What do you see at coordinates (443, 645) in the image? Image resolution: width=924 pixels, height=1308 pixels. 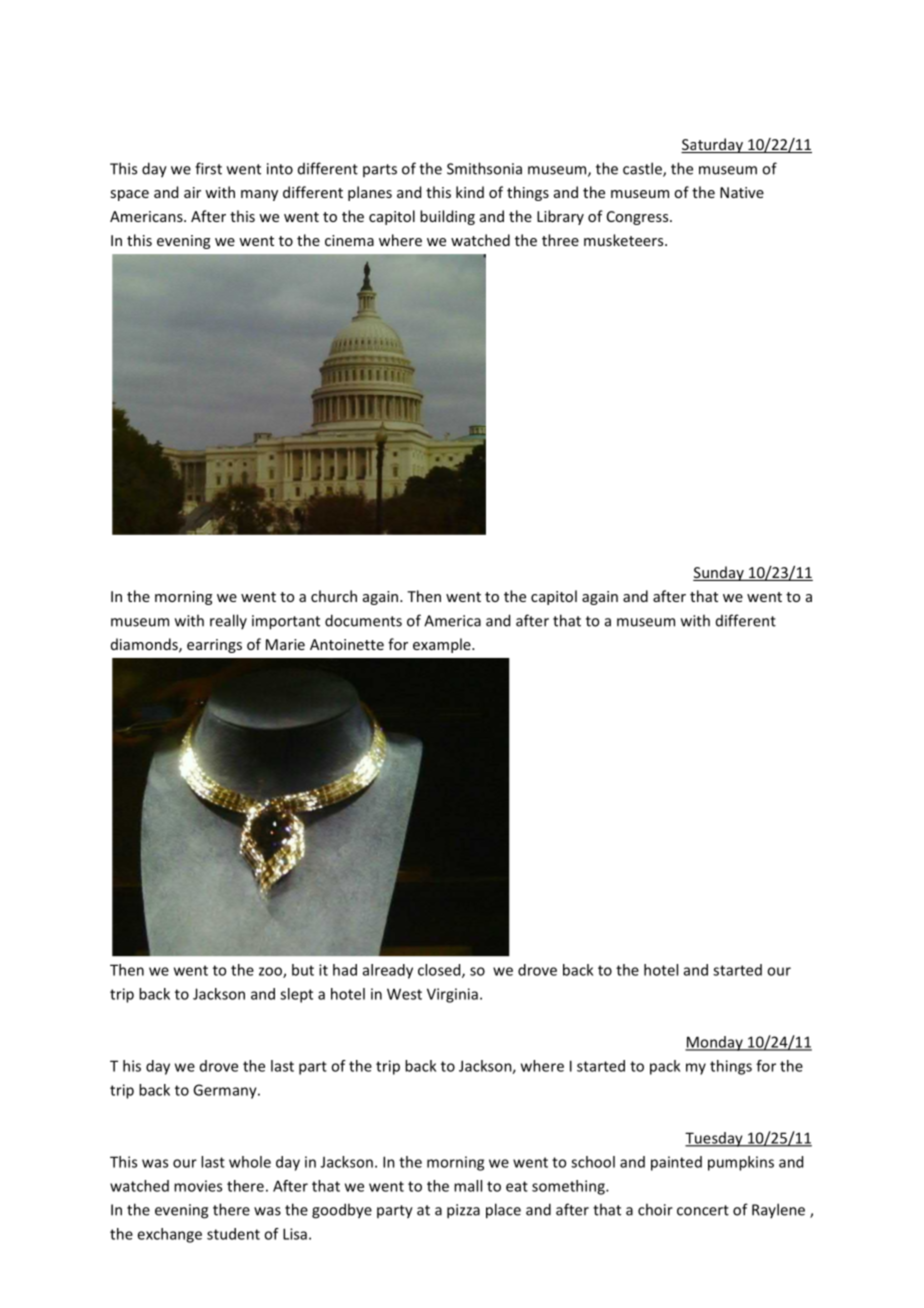 I see `example` at bounding box center [443, 645].
